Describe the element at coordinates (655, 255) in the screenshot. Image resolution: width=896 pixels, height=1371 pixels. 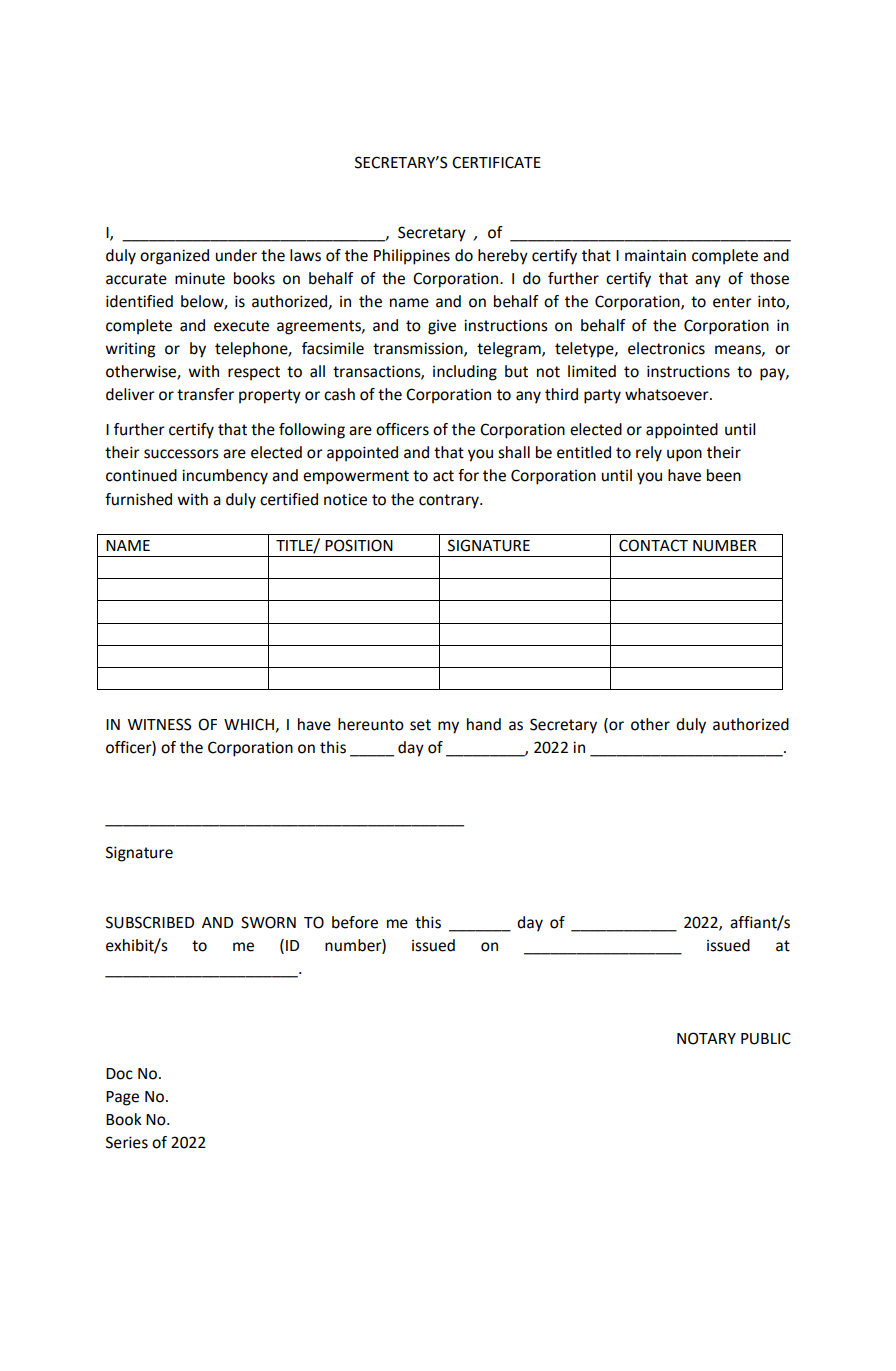
I see `maintain` at that location.
